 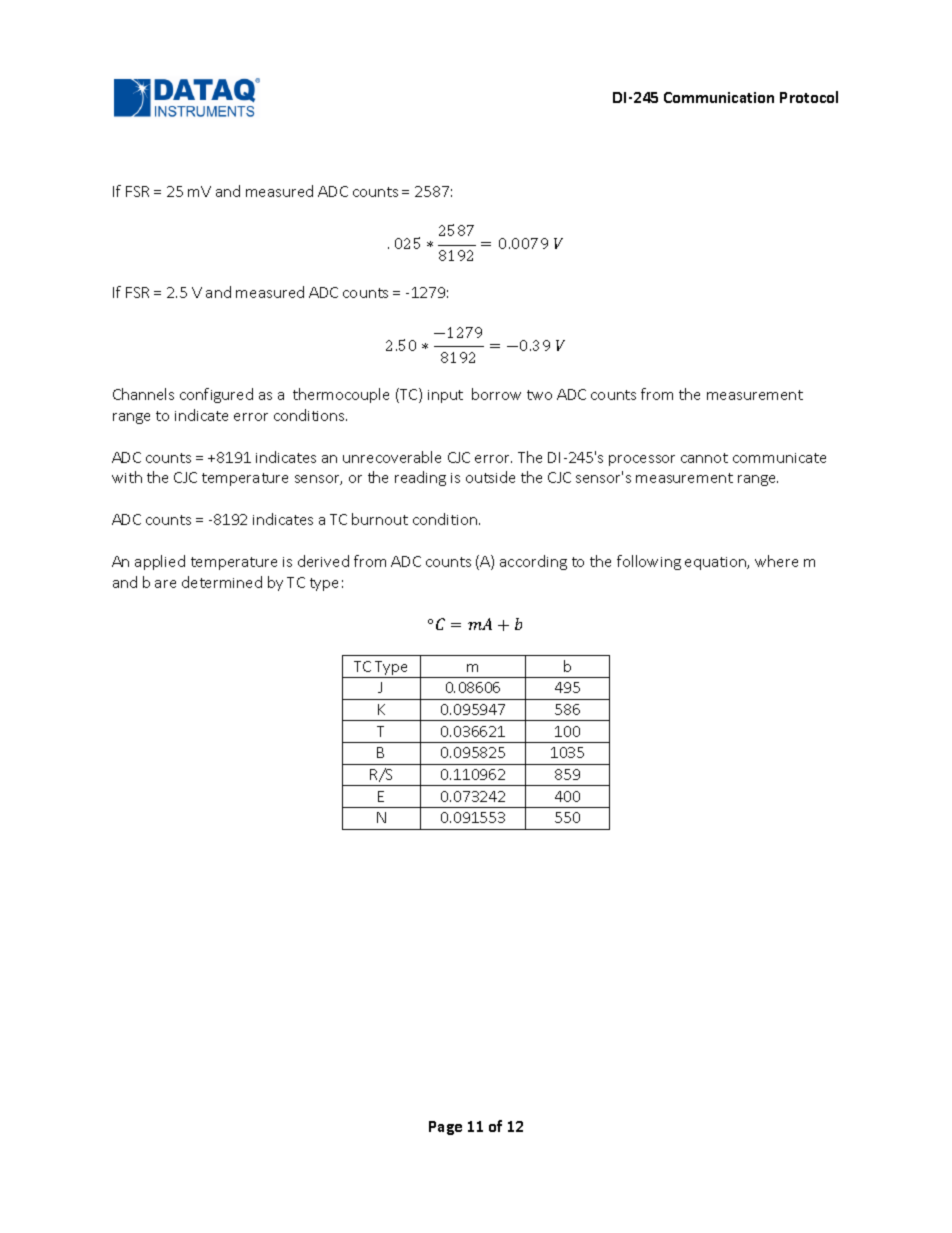 I want to click on following, so click(x=649, y=562).
